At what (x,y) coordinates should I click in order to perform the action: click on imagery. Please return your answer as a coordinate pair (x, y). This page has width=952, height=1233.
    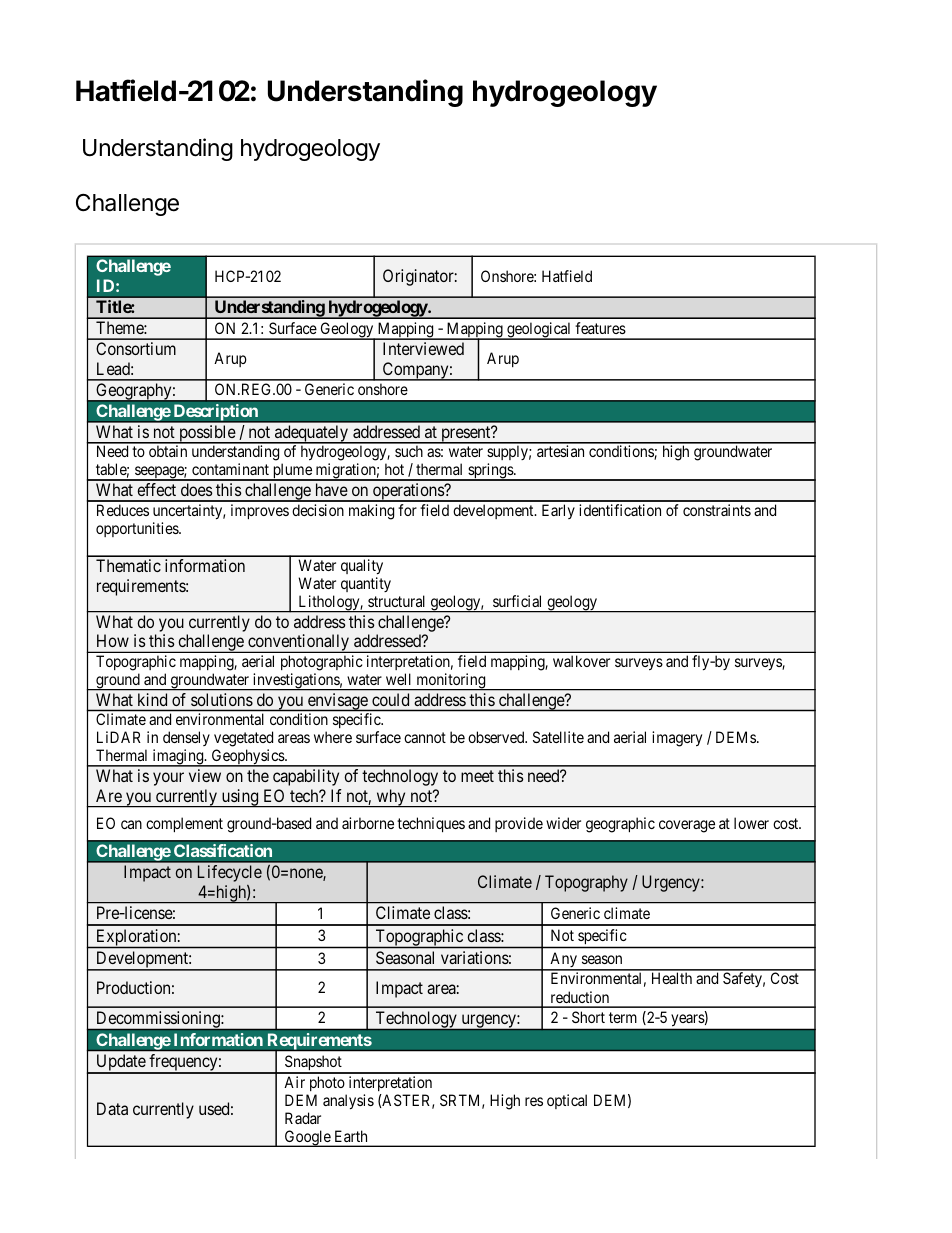
    Looking at the image, I should click on (677, 739).
